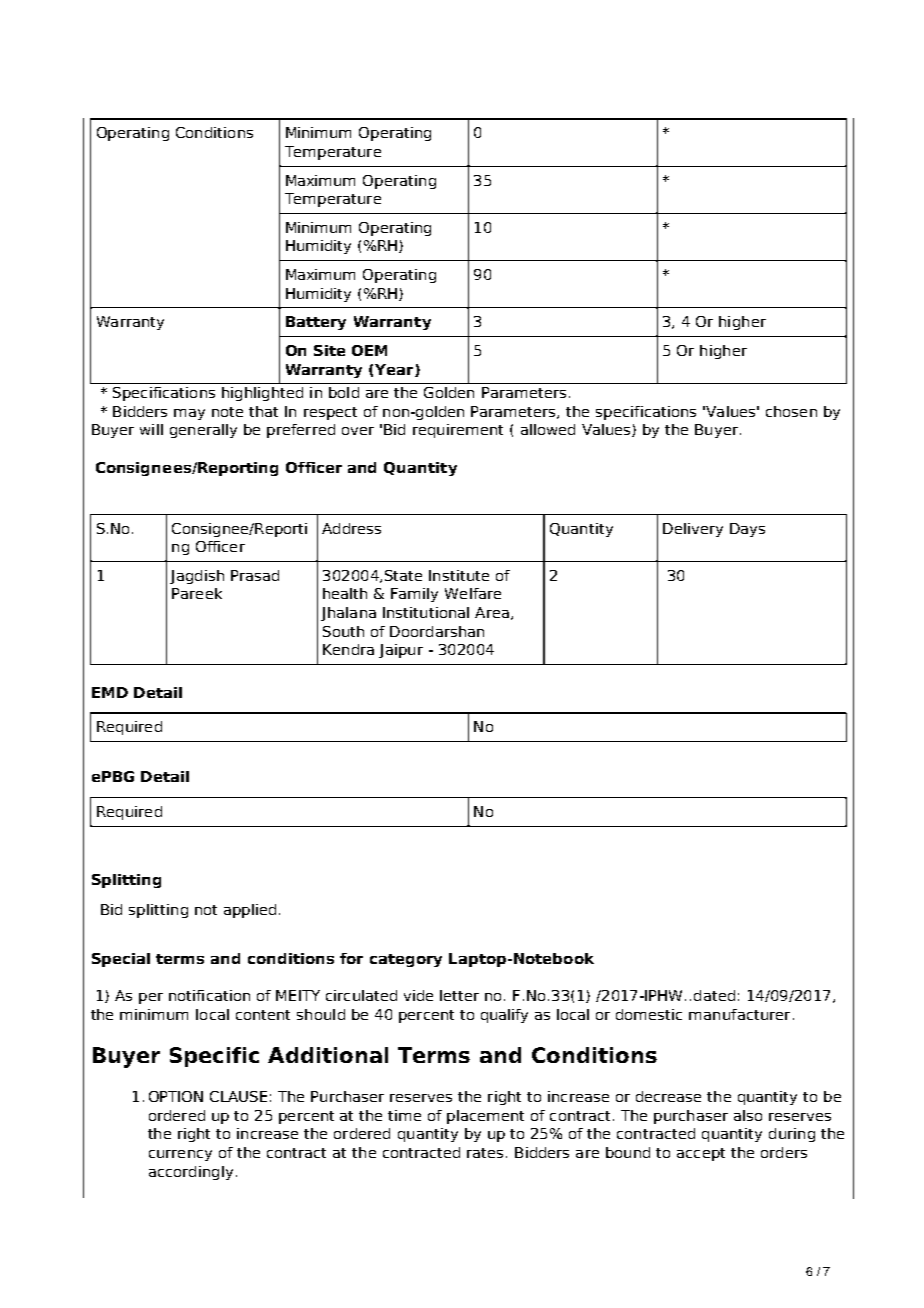 Image resolution: width=924 pixels, height=1308 pixels. Describe the element at coordinates (739, 1014) in the page. I see `manufacturer` at that location.
